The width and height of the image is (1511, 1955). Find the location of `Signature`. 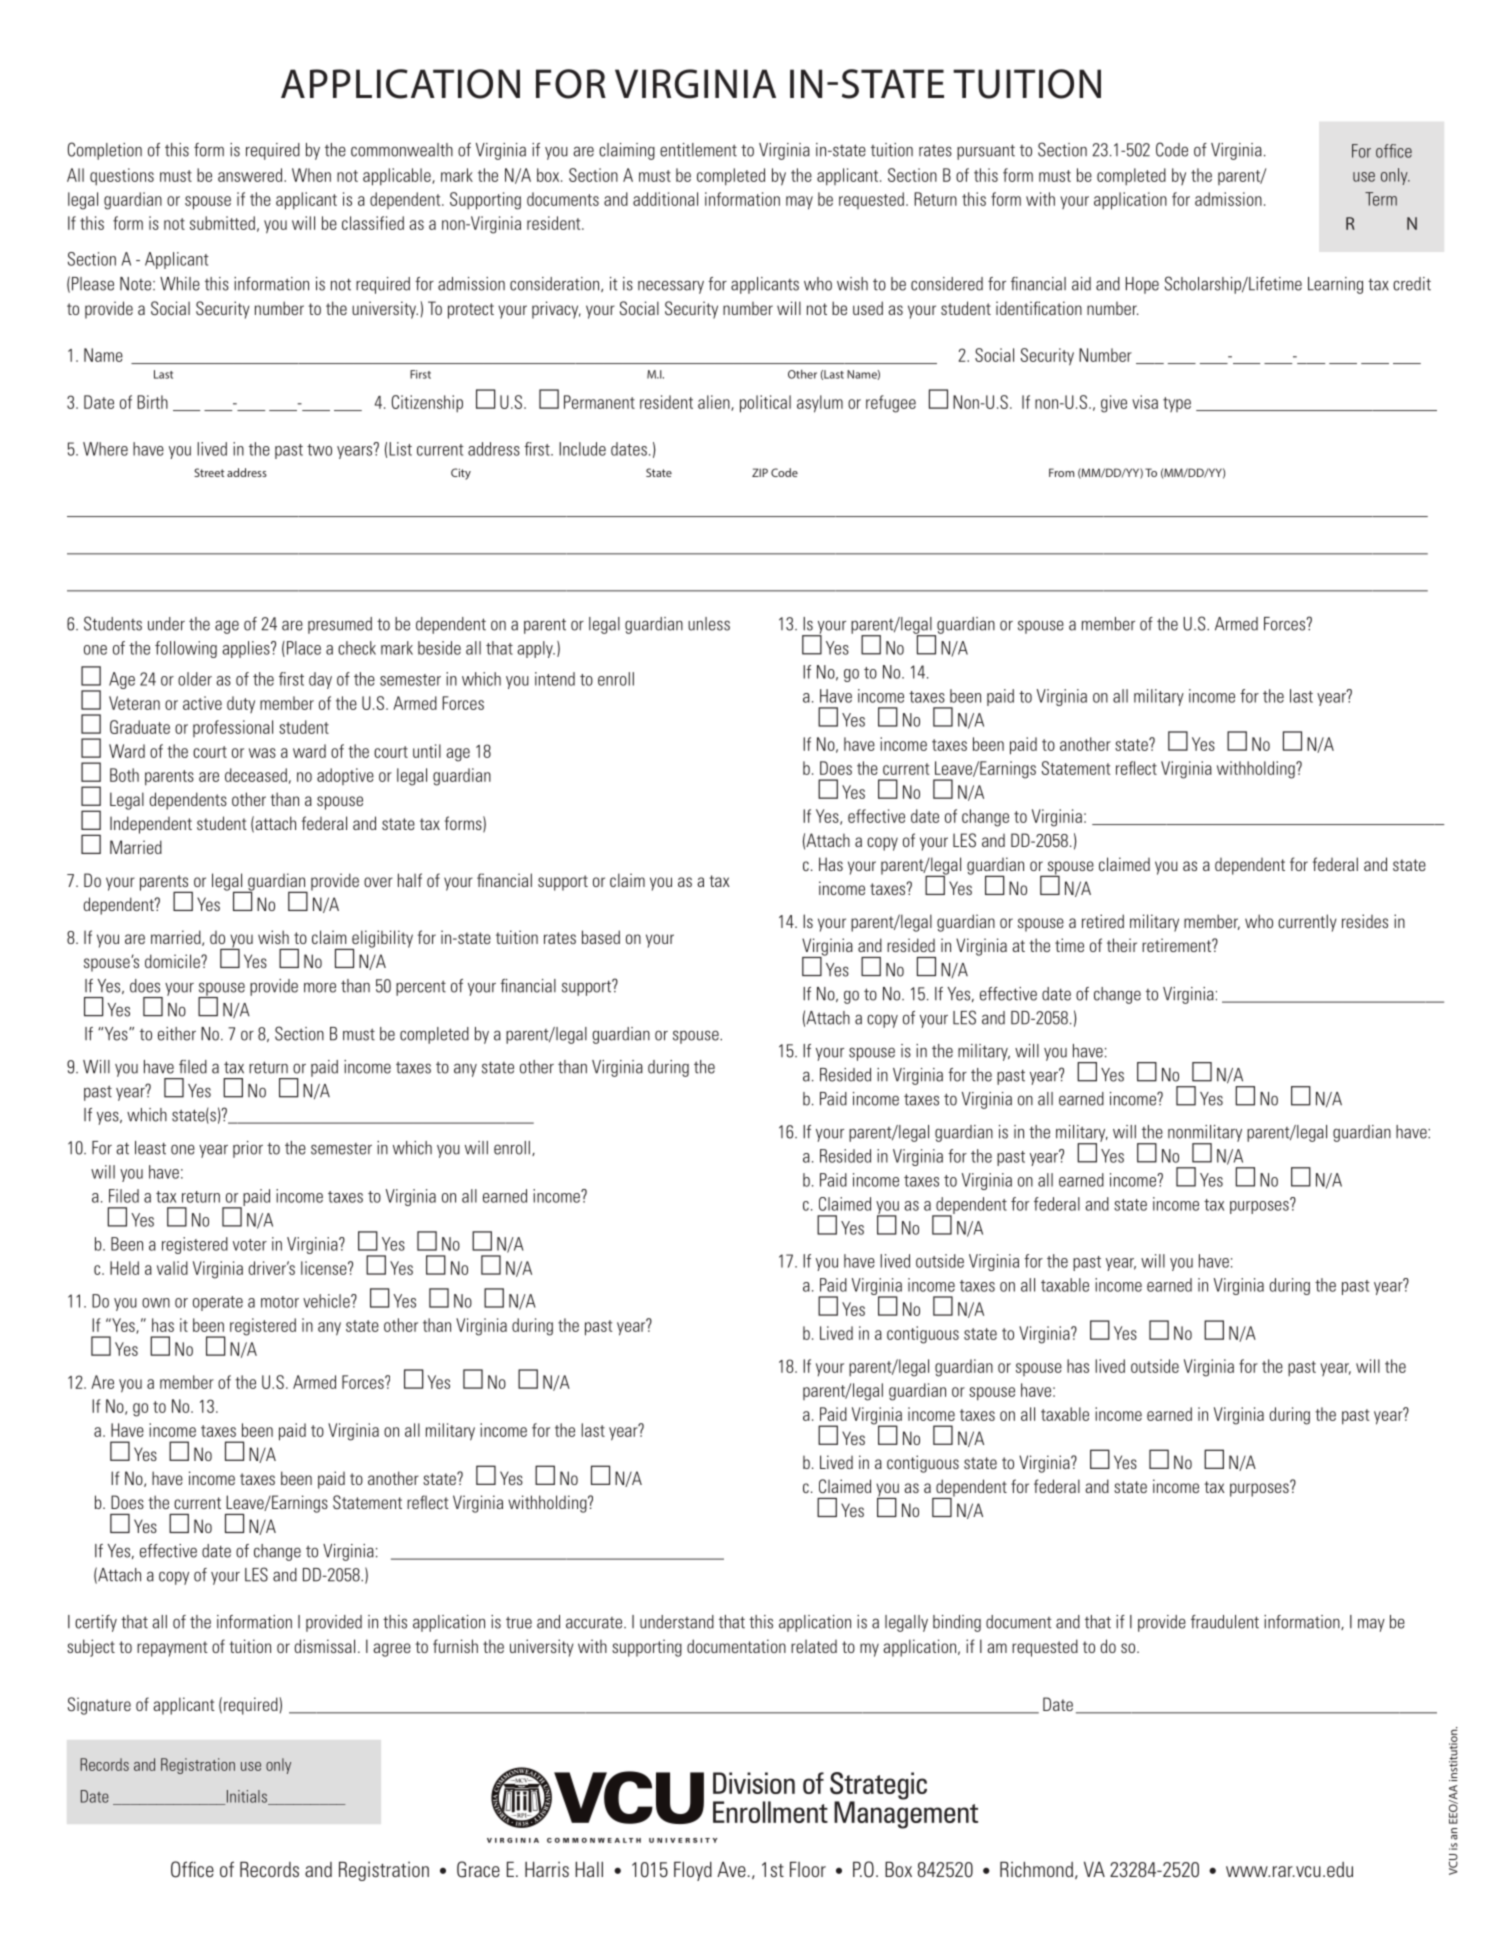

Signature is located at coordinates (99, 1706).
